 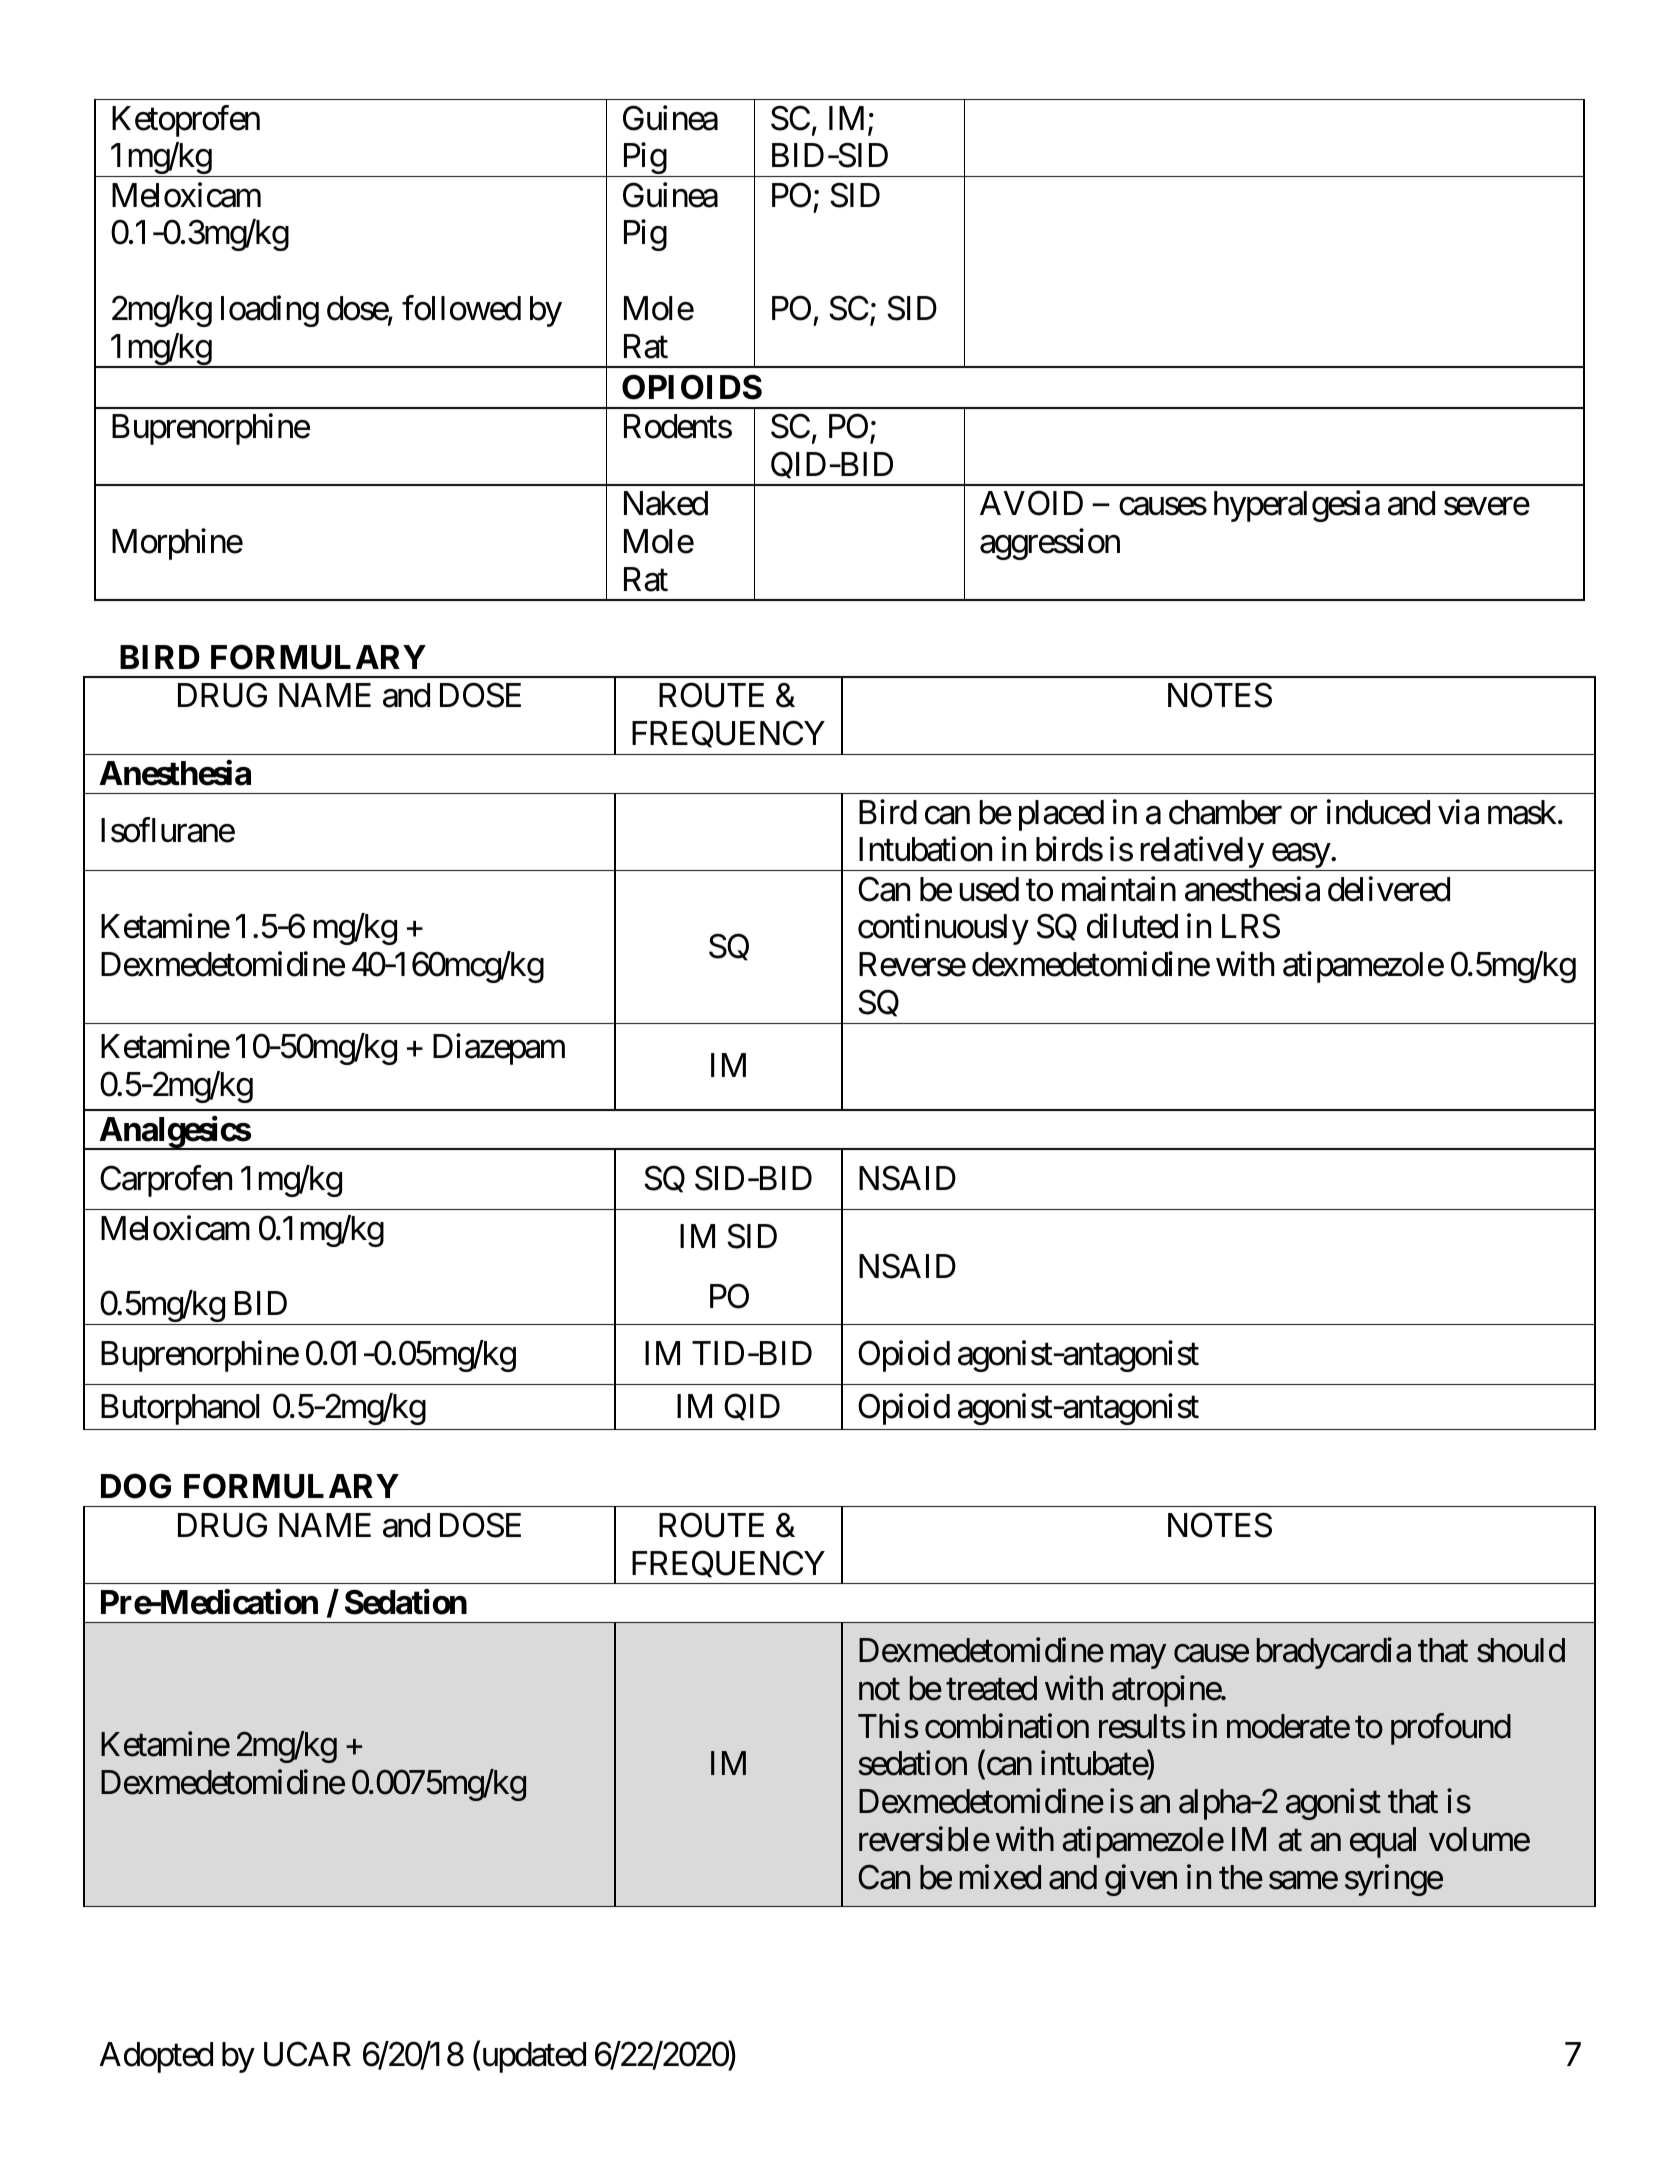 What do you see at coordinates (666, 503) in the screenshot?
I see `Naked` at bounding box center [666, 503].
